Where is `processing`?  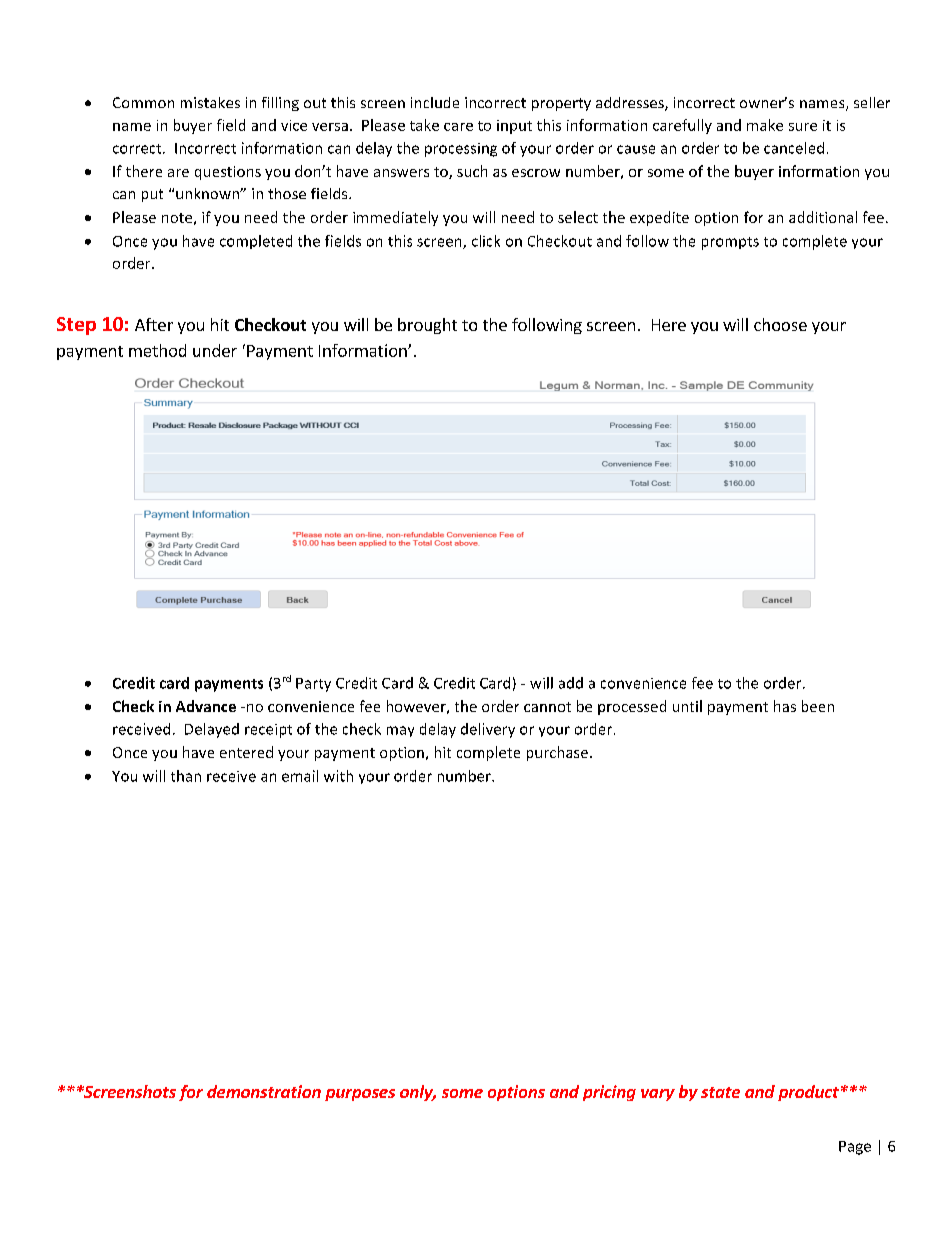
processing is located at coordinates (461, 150).
